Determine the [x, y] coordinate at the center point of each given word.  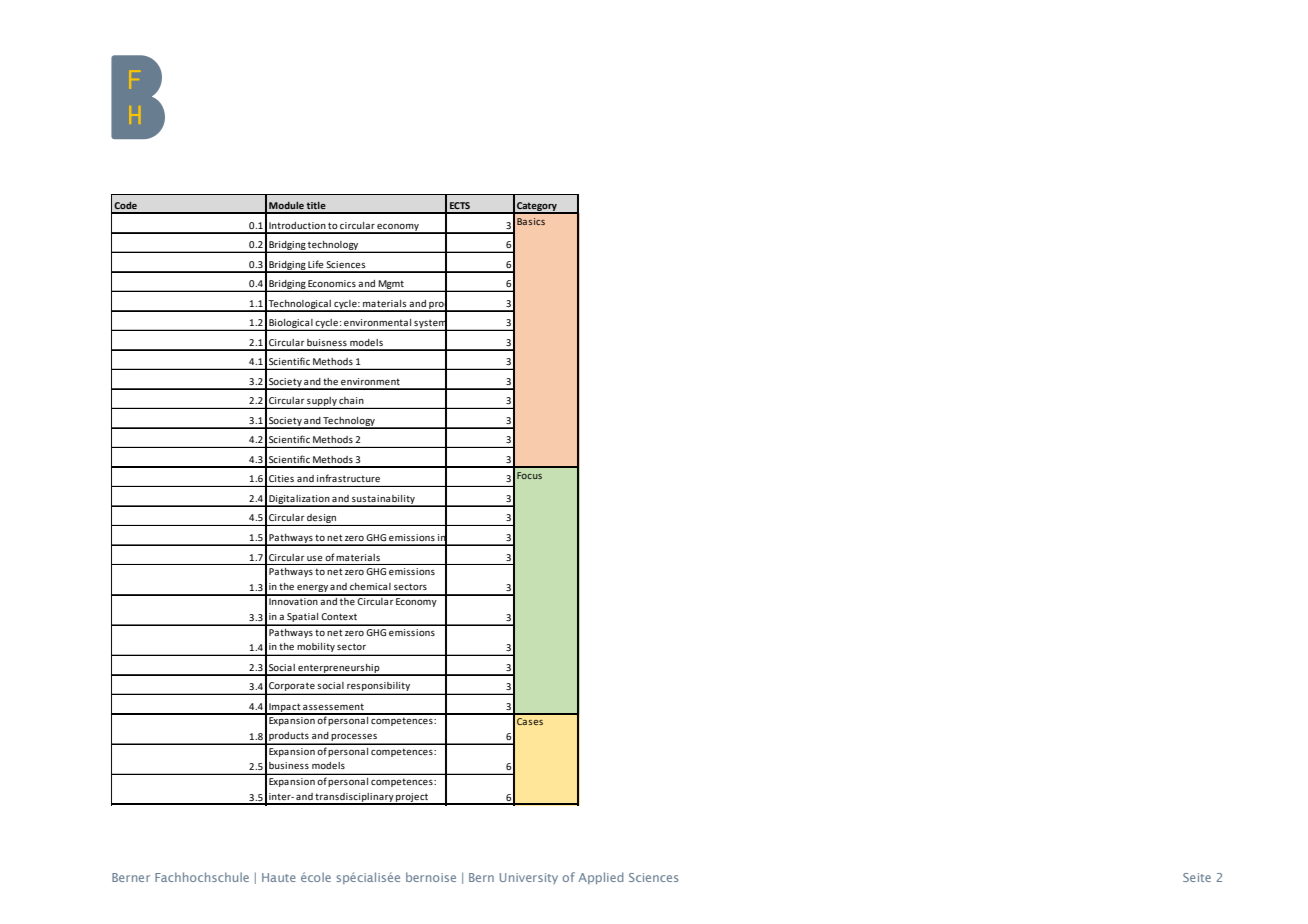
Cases [530, 721]
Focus [529, 475]
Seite [1197, 877]
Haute [279, 877]
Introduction [297, 225]
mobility [316, 649]
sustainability [383, 500]
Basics [531, 221]
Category [537, 208]
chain [351, 400]
